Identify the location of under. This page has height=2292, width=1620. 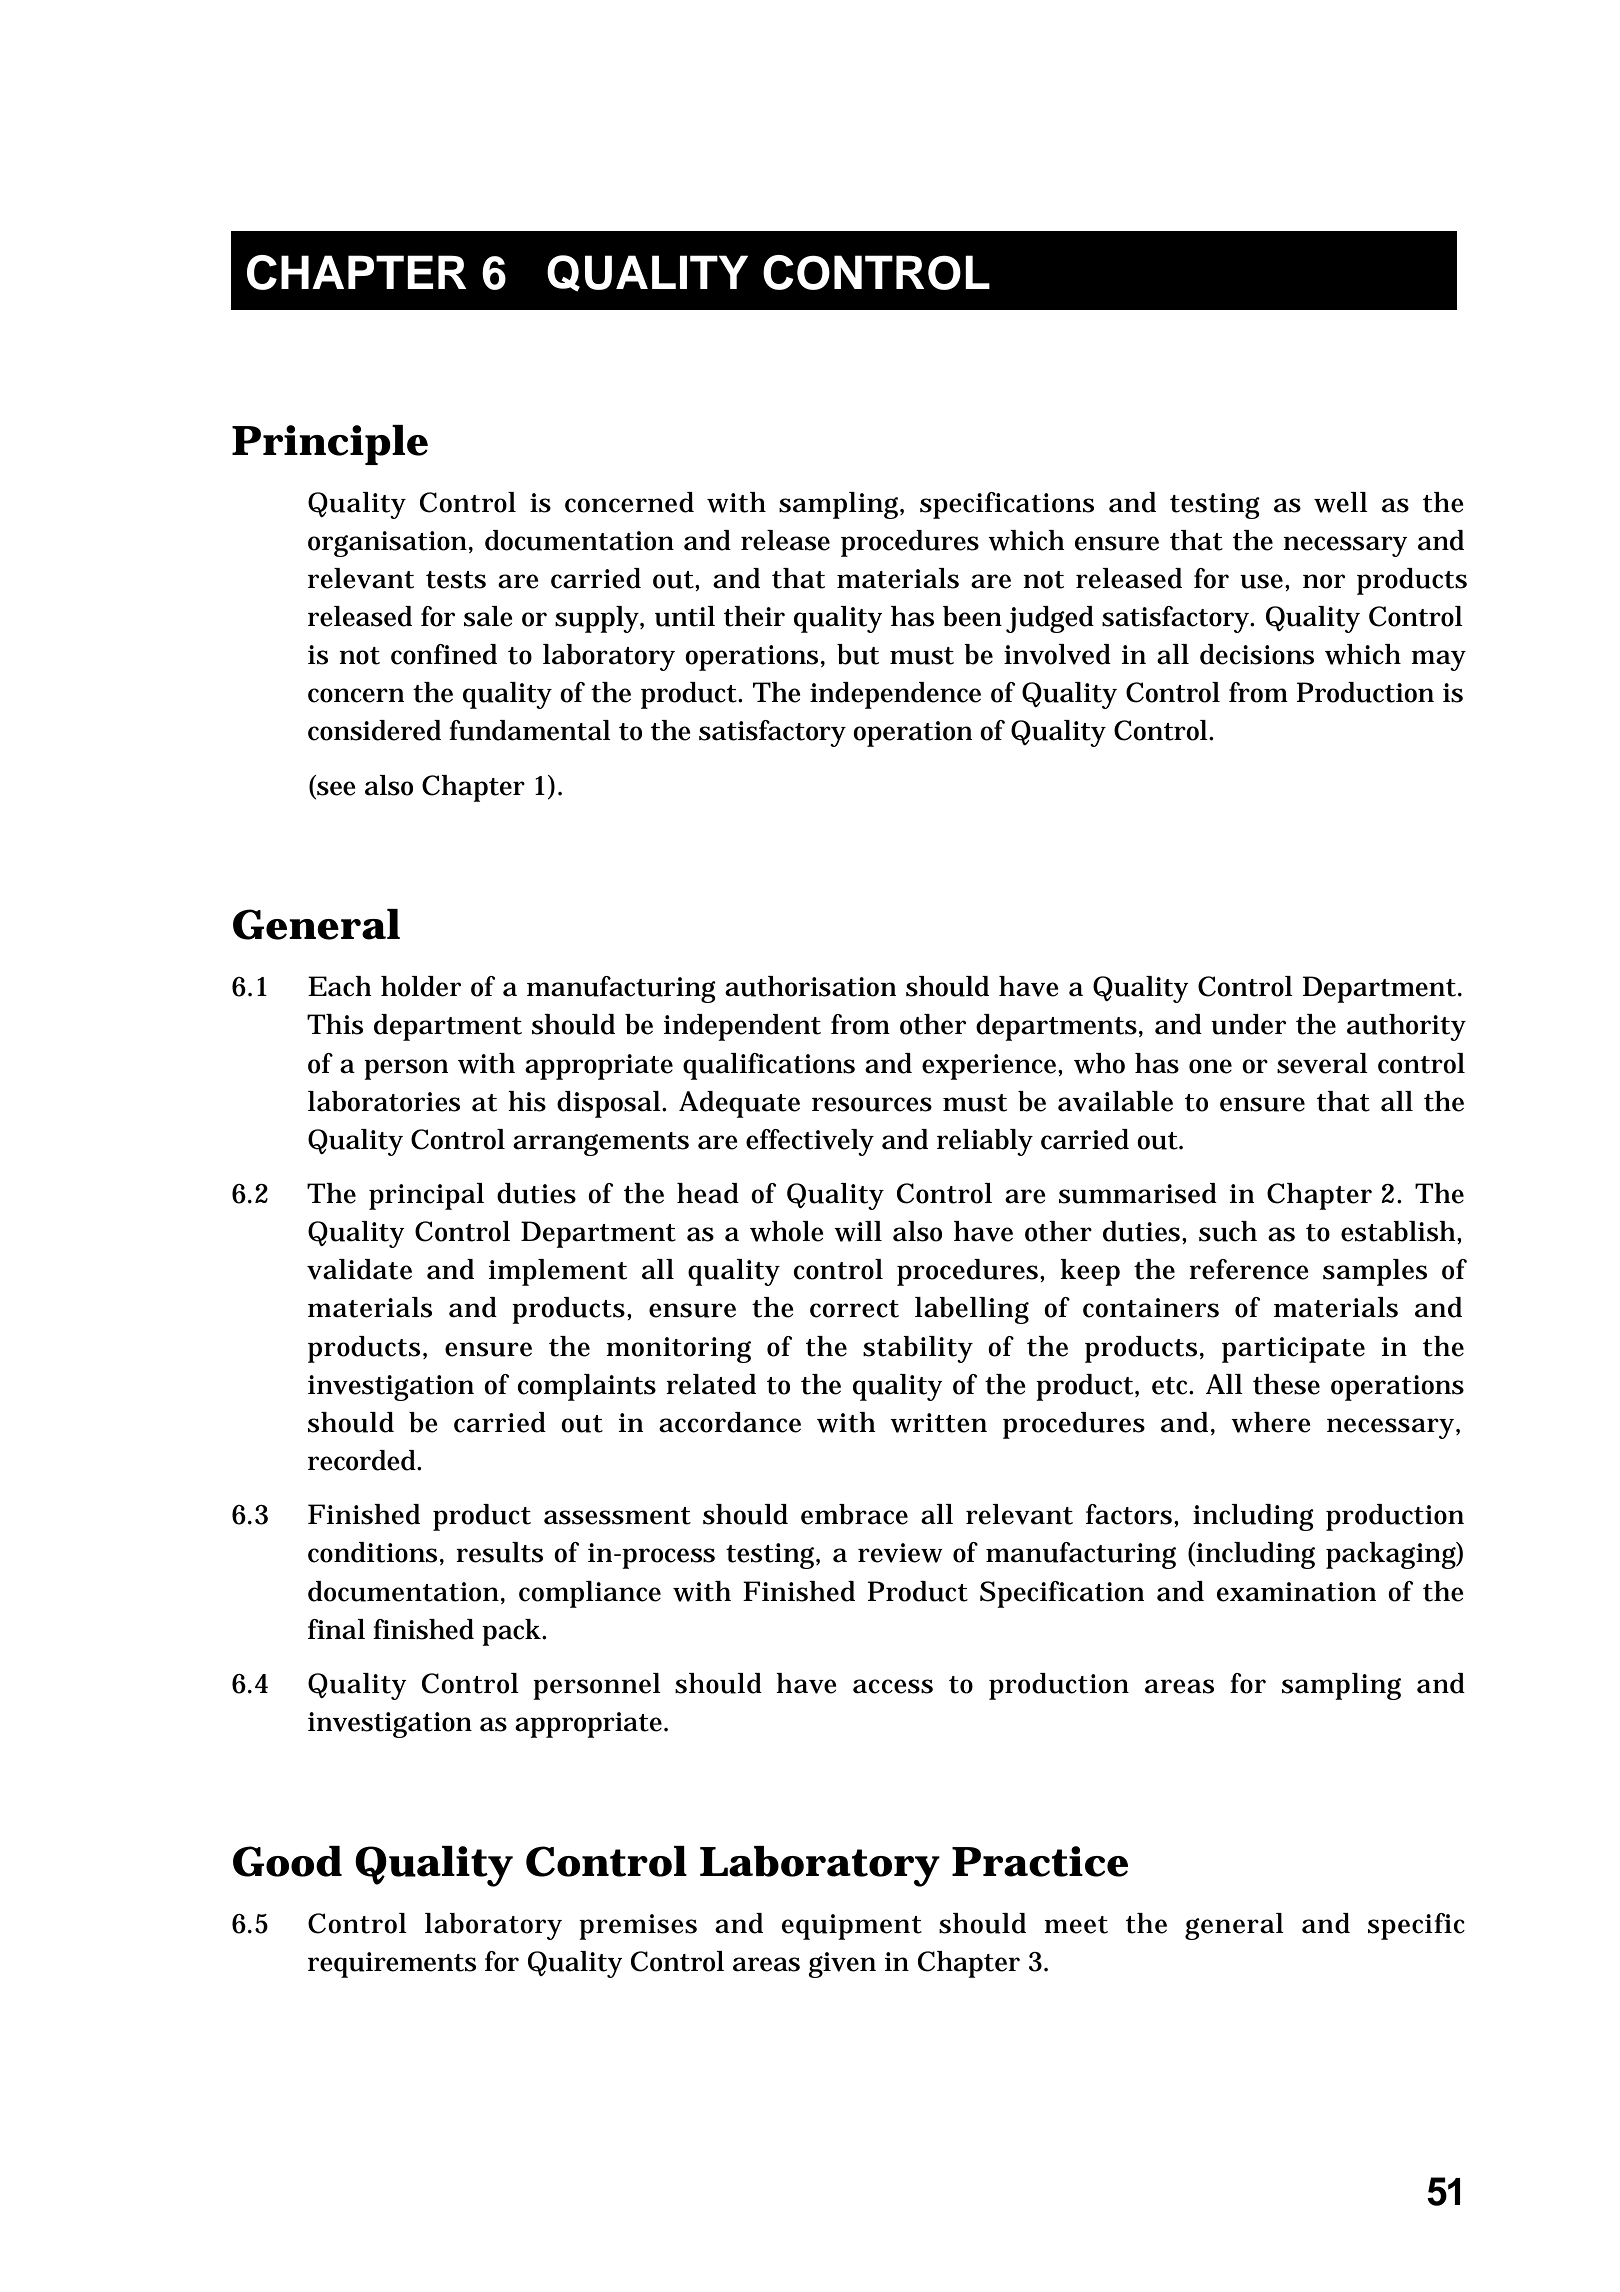
(1248, 1024).
